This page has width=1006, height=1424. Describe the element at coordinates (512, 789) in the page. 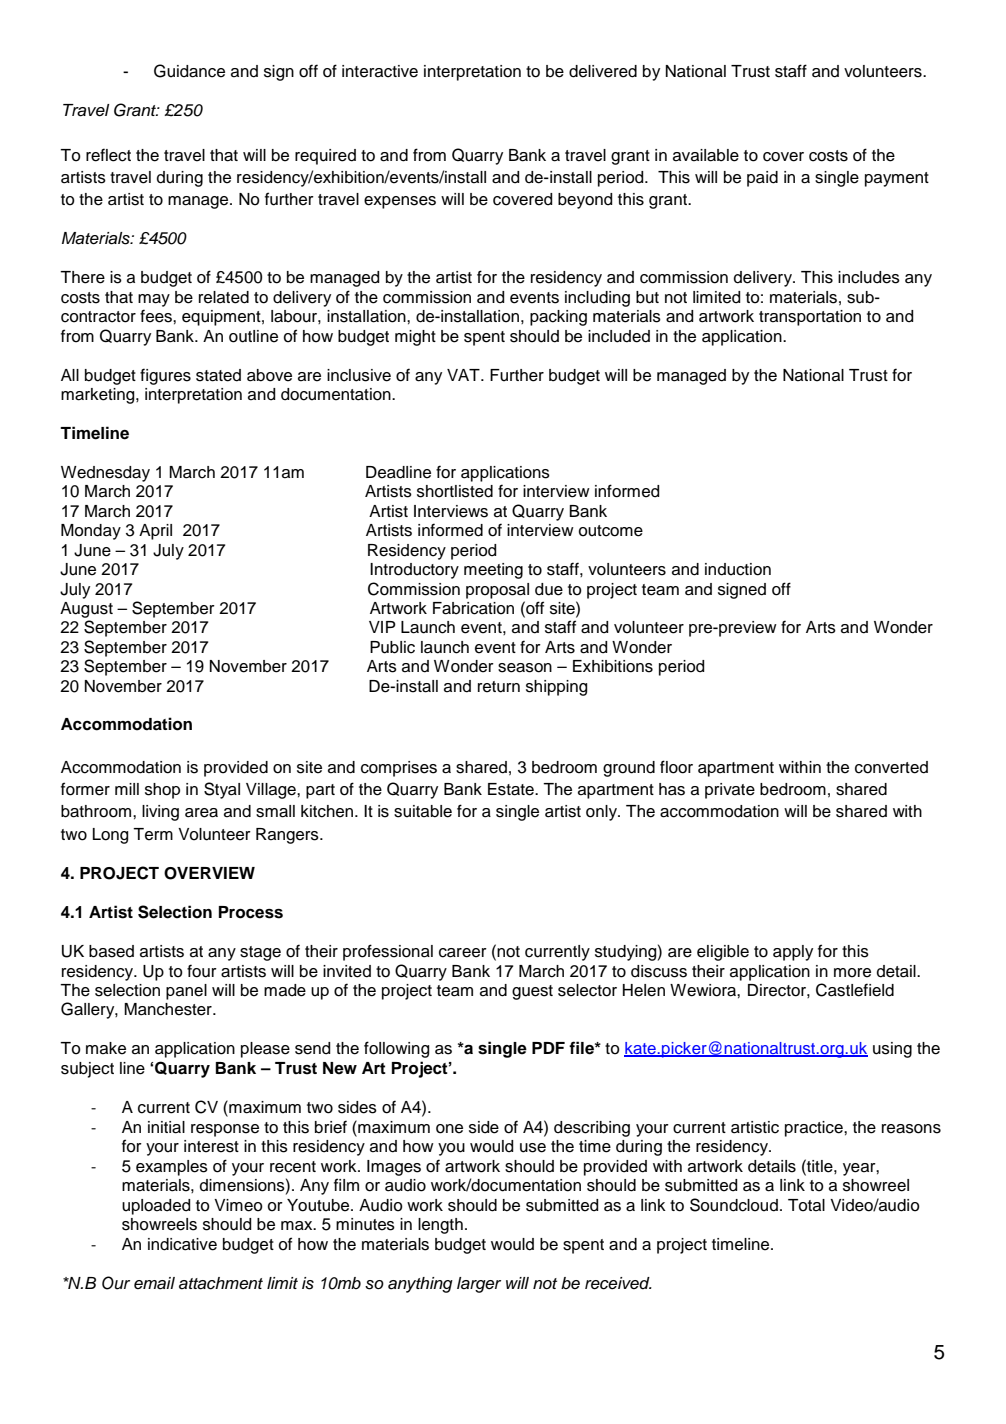

I see `Estate` at that location.
